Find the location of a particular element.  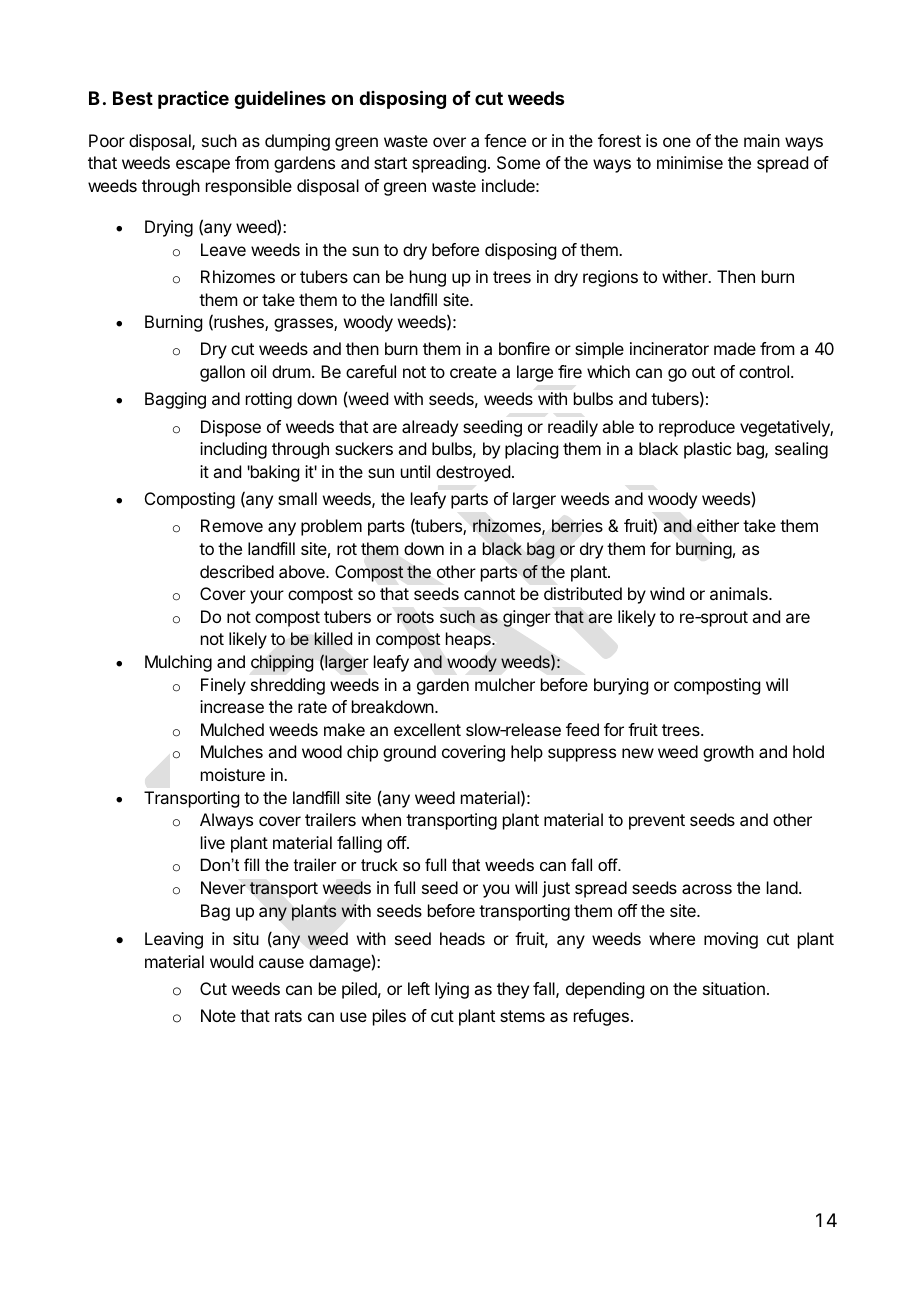

practice is located at coordinates (193, 99).
